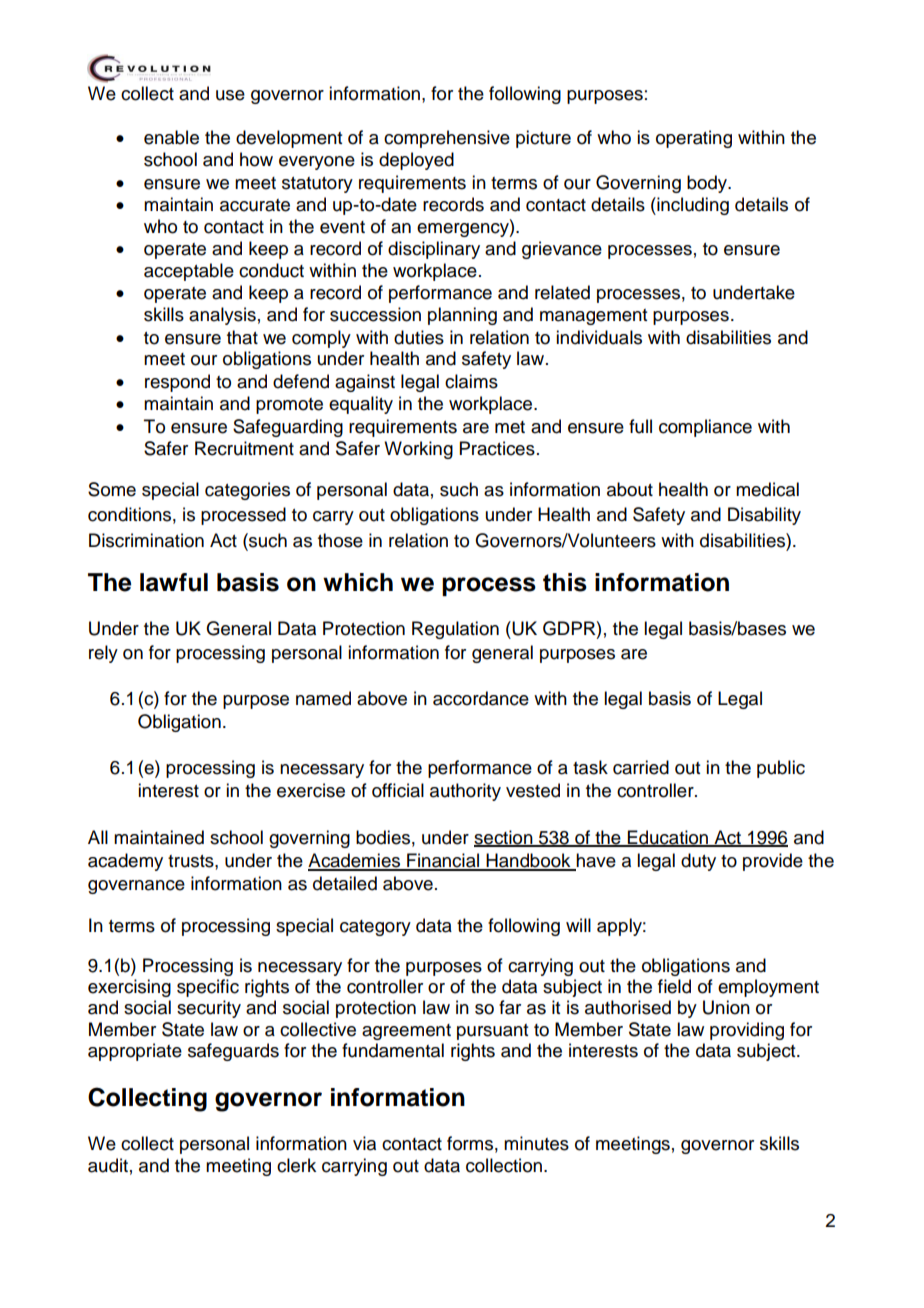 The image size is (924, 1308). I want to click on comprehensive, so click(447, 139).
